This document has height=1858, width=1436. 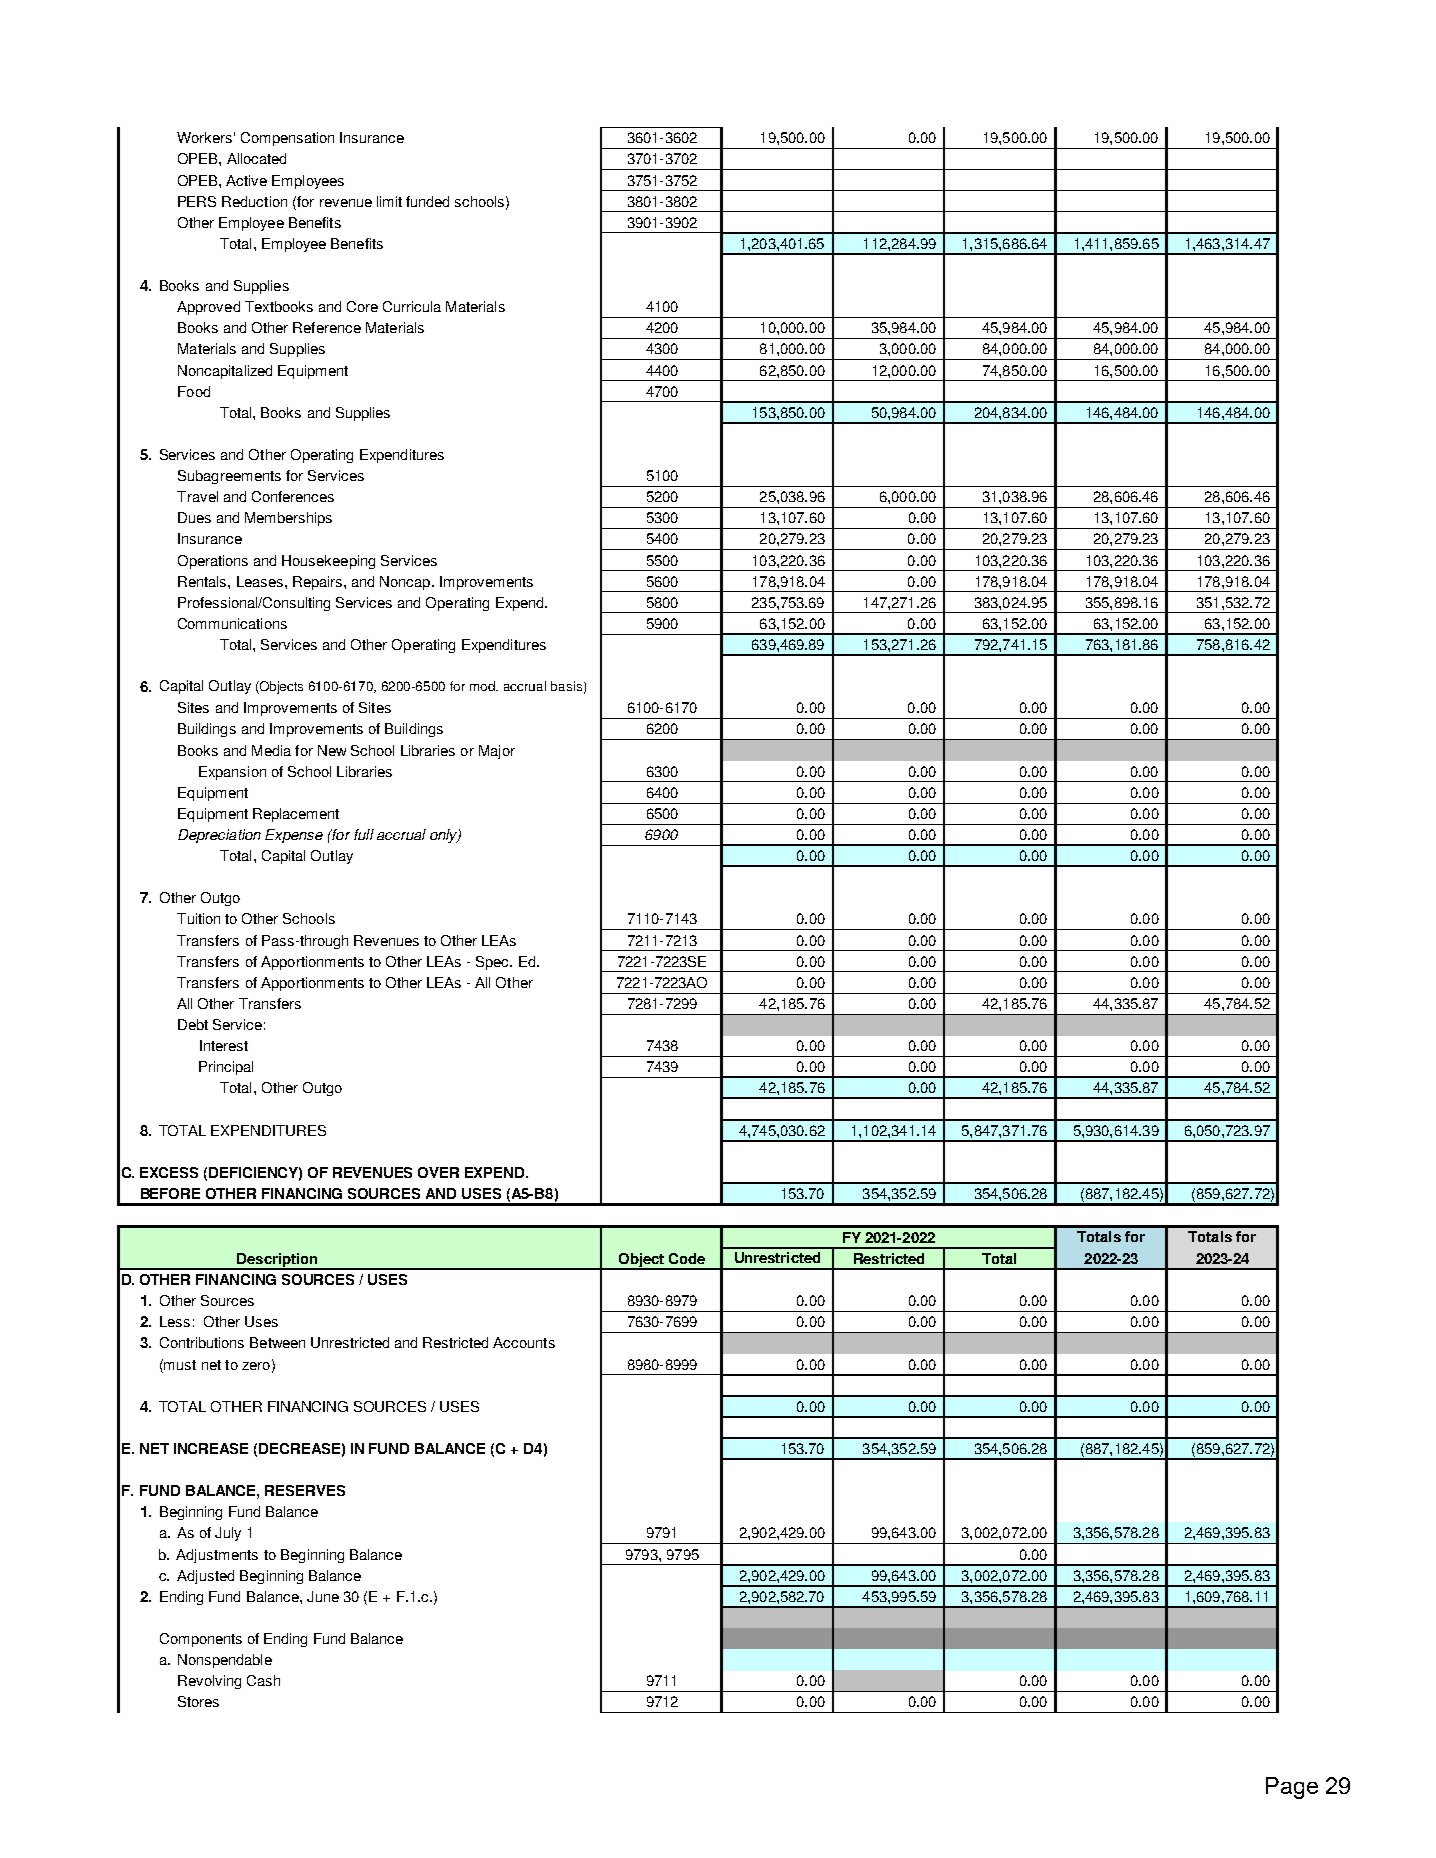 I want to click on mod, so click(x=484, y=686).
